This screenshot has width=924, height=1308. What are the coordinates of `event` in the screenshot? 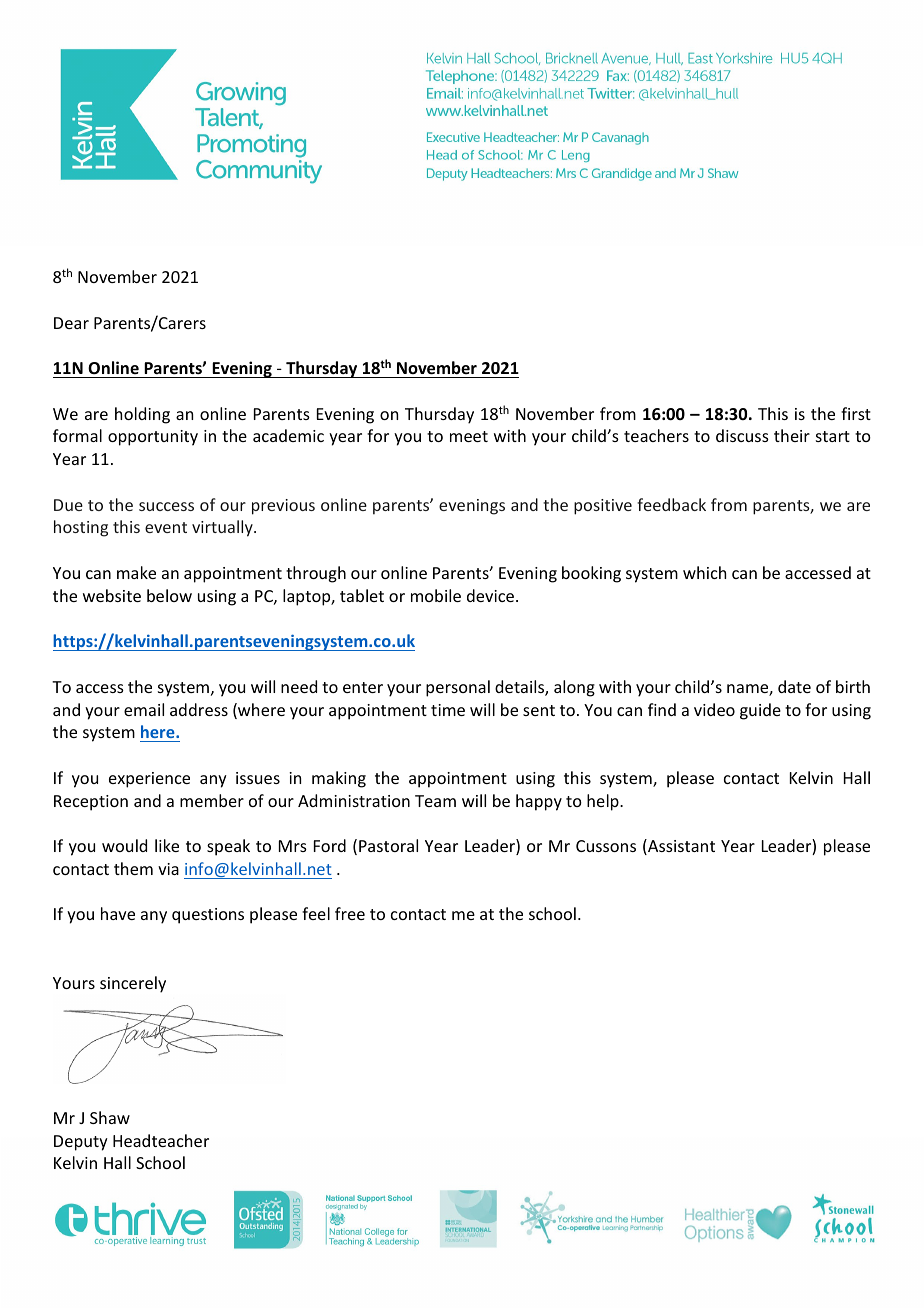 It's located at (166, 527).
